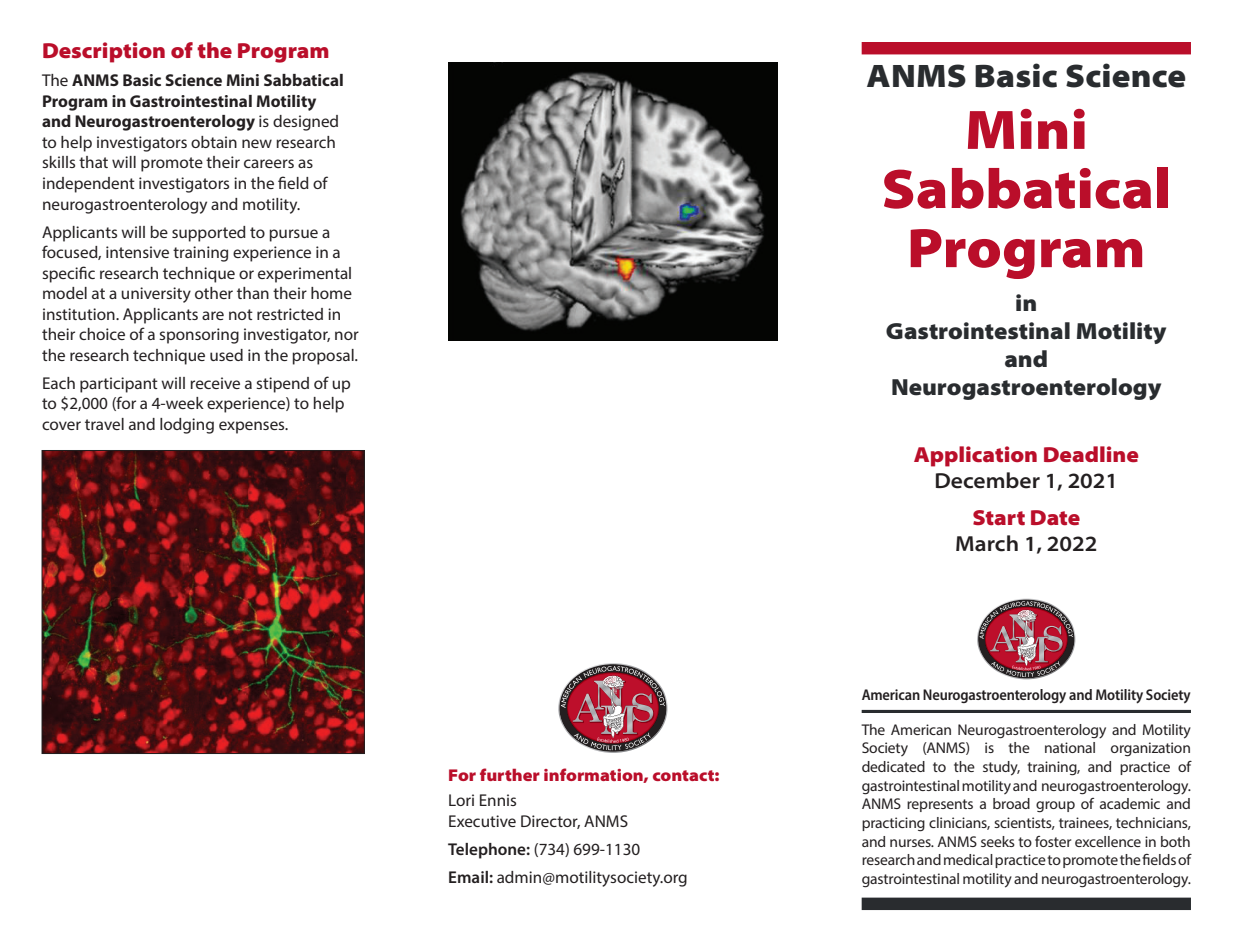  Describe the element at coordinates (987, 543) in the page. I see `March` at that location.
